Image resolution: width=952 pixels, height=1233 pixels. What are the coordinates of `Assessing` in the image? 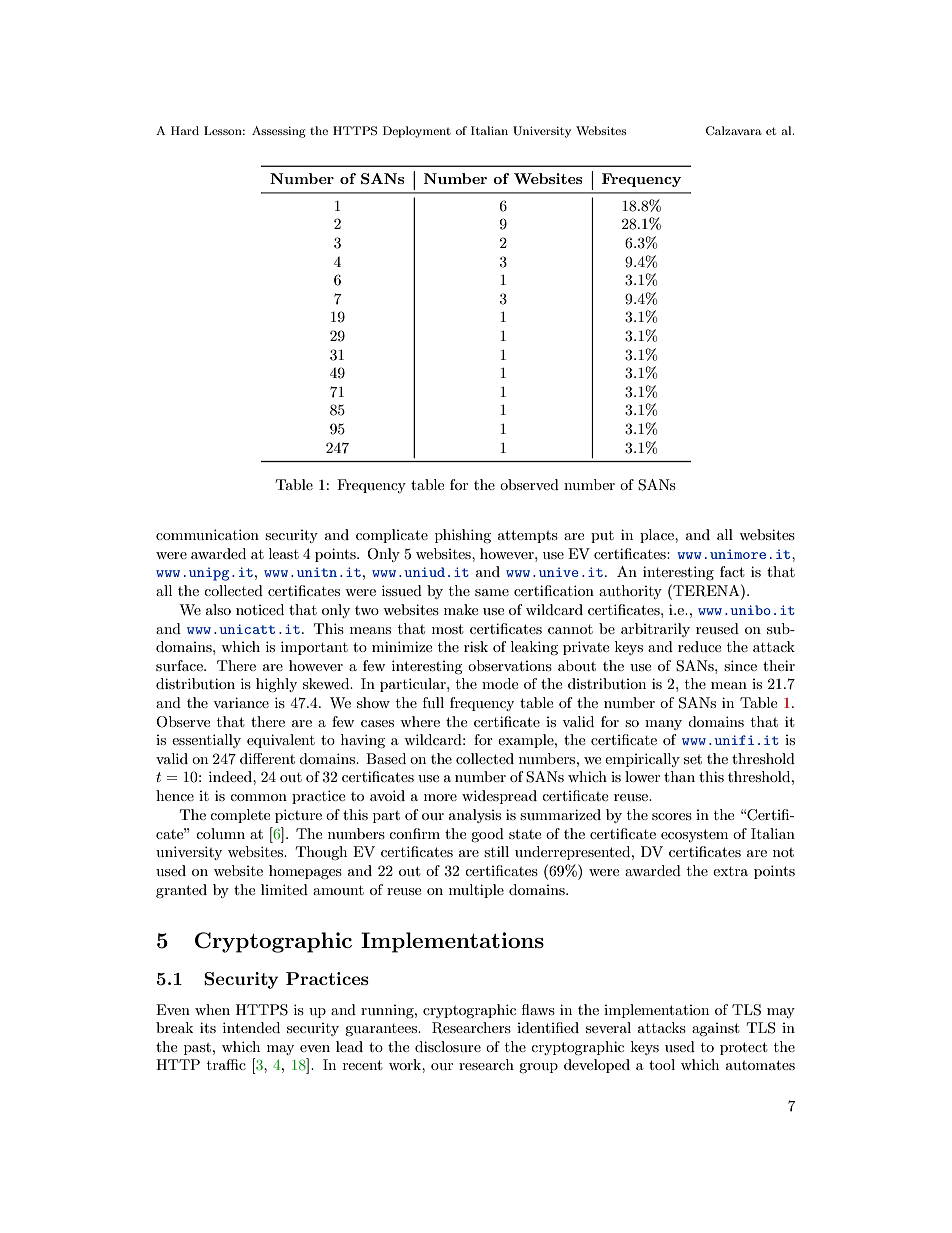 It's located at (279, 132).
